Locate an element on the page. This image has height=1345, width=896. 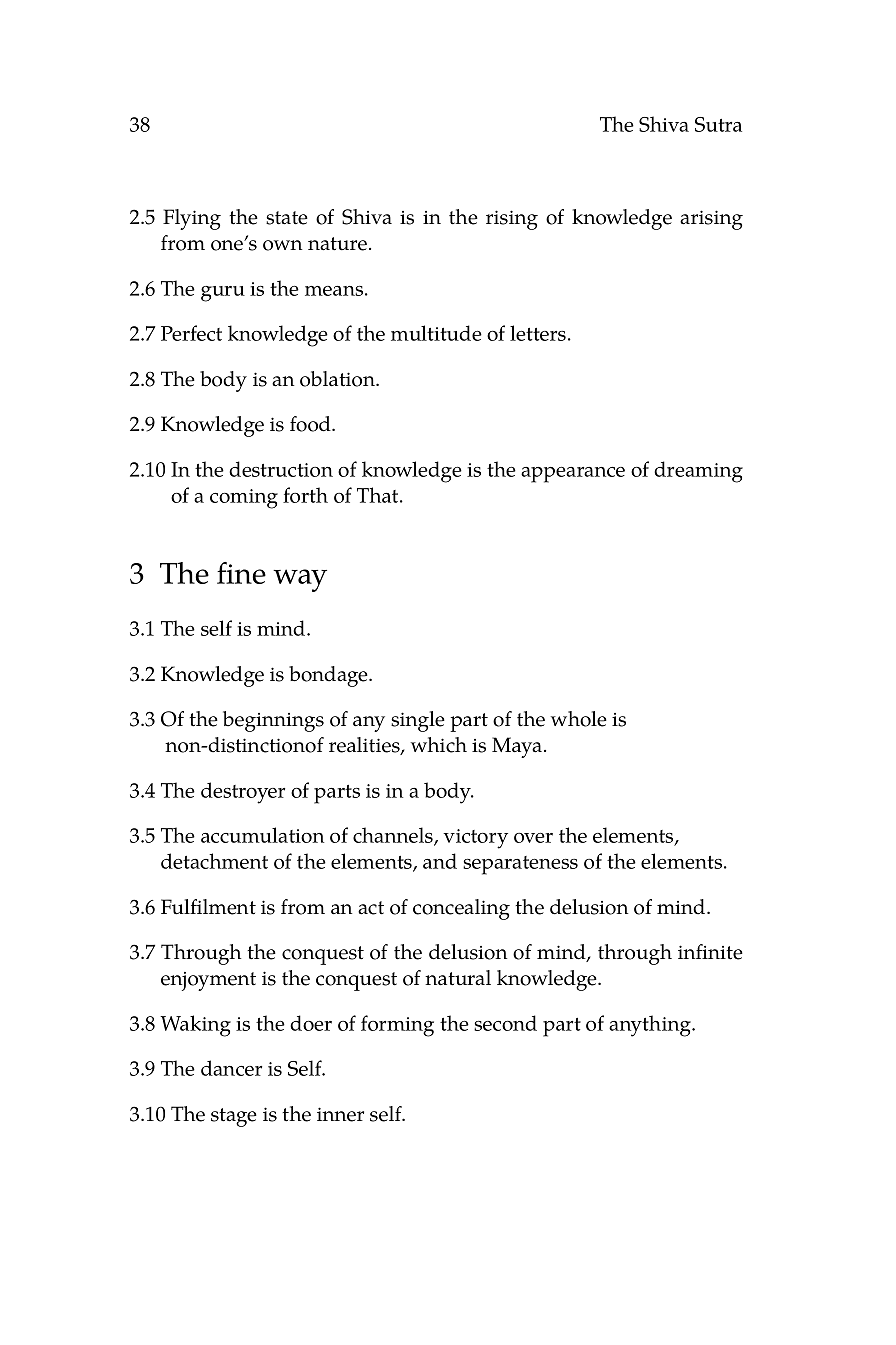
food is located at coordinates (311, 424).
